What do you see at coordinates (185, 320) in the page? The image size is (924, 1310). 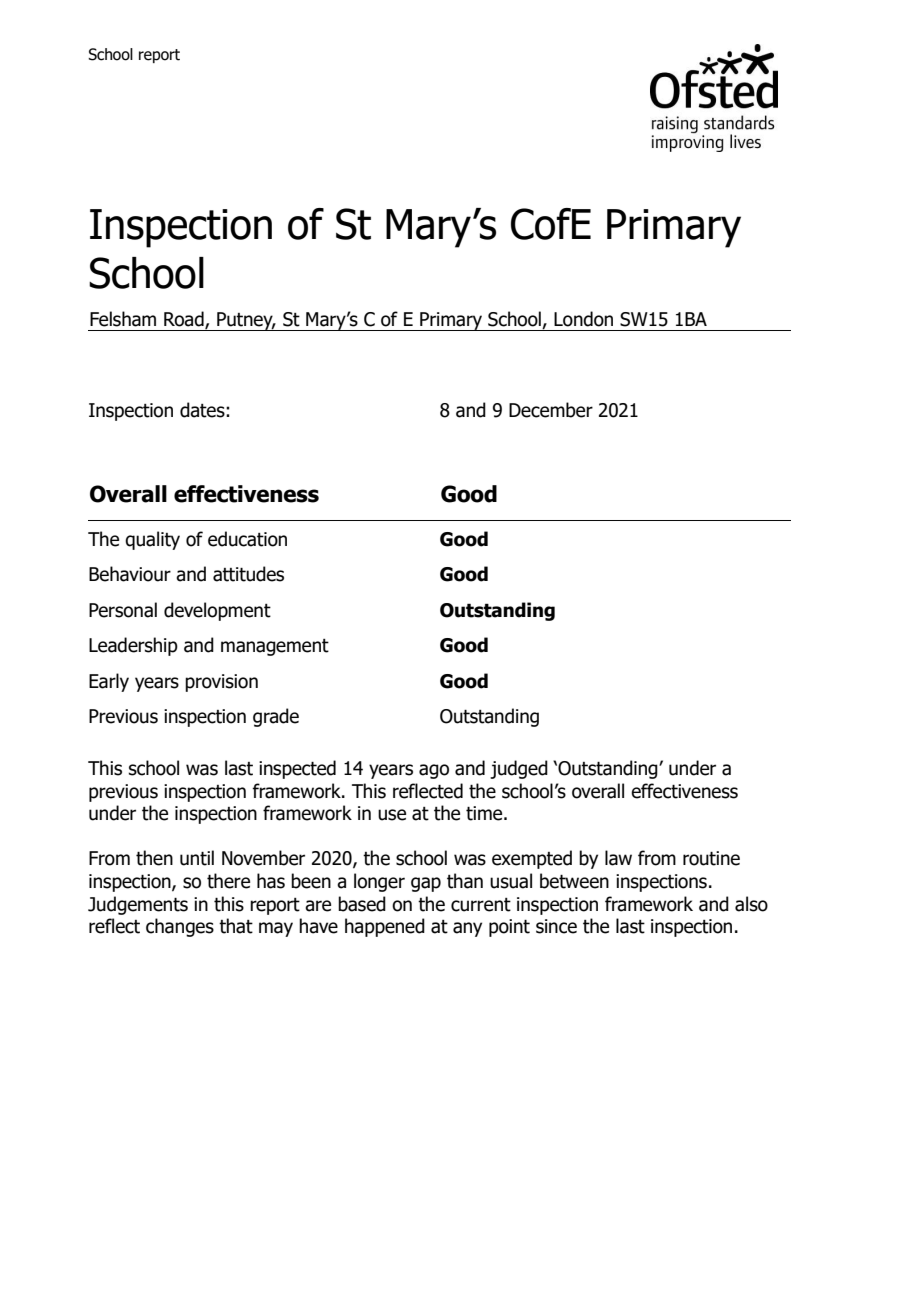 I see `Road` at bounding box center [185, 320].
